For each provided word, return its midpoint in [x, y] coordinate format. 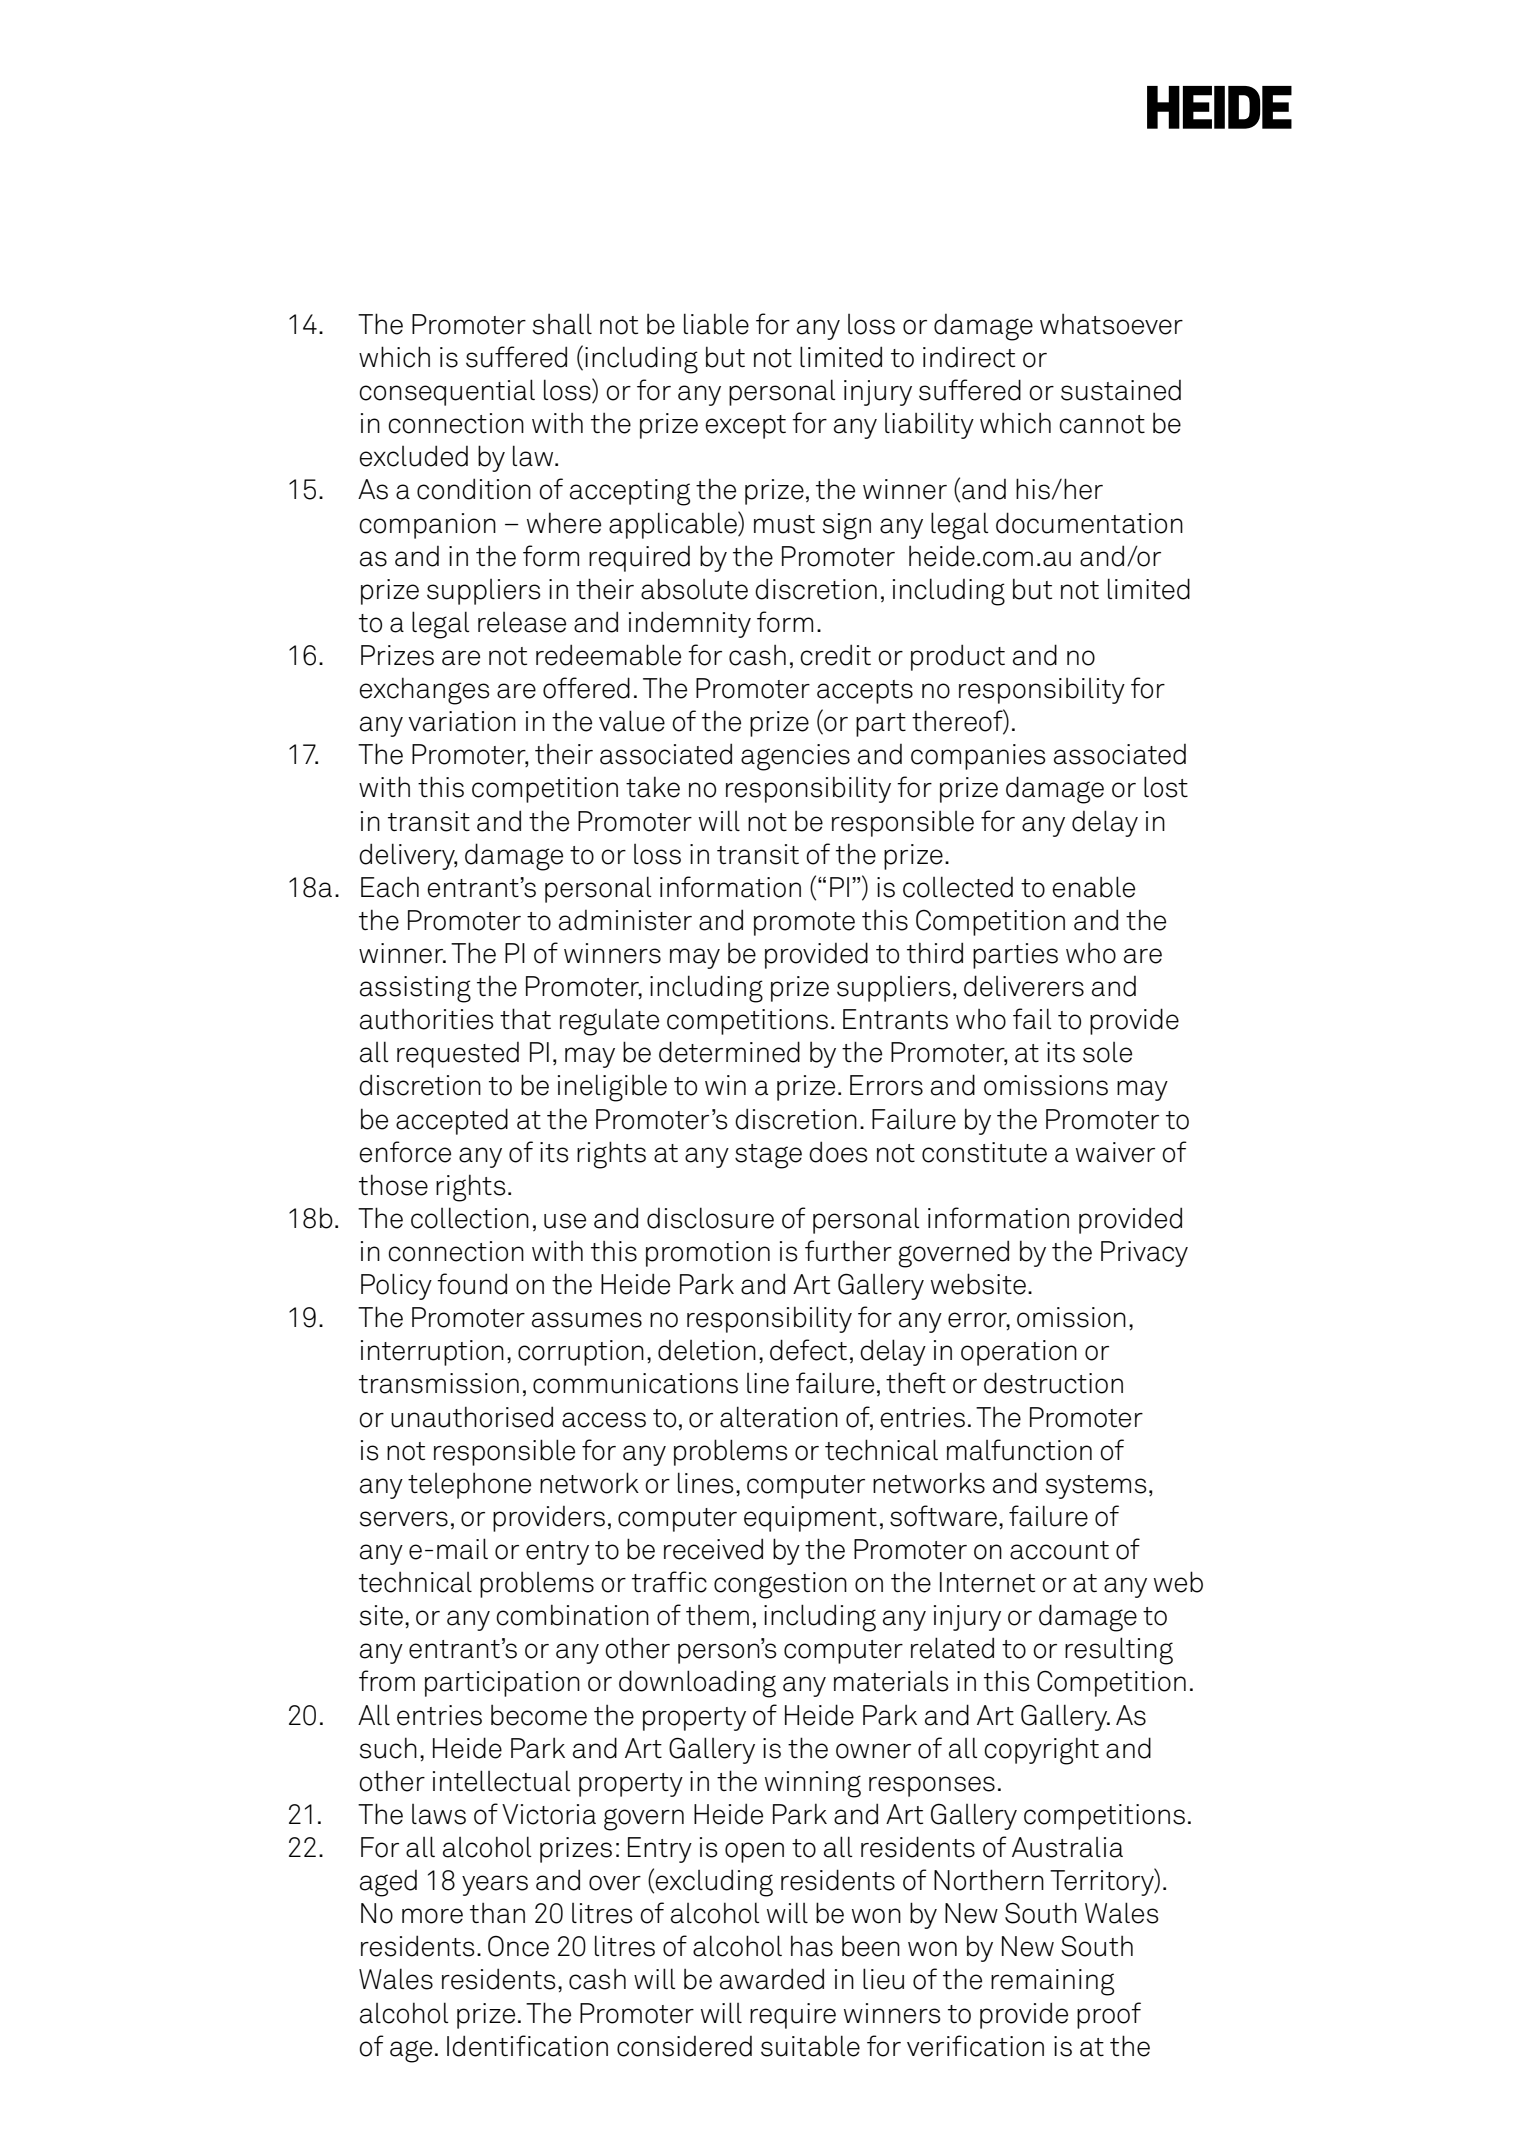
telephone [469, 1486]
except [745, 427]
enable [1093, 887]
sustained [1121, 390]
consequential [447, 392]
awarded [772, 1979]
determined [729, 1052]
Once [518, 1946]
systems [1096, 1487]
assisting [415, 989]
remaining [1052, 1982]
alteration [779, 1417]
